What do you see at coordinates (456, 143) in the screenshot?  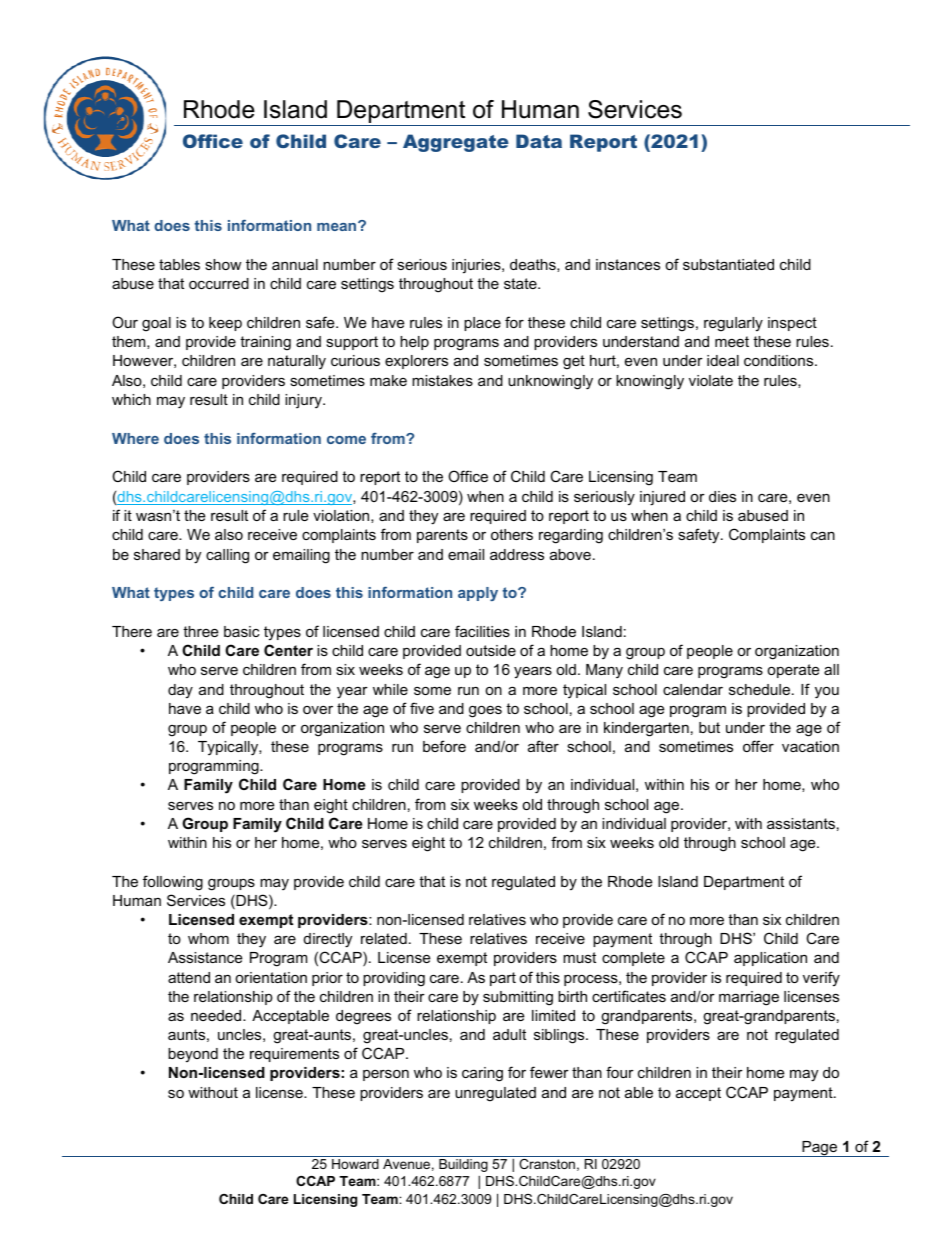 I see `Aggregate` at bounding box center [456, 143].
